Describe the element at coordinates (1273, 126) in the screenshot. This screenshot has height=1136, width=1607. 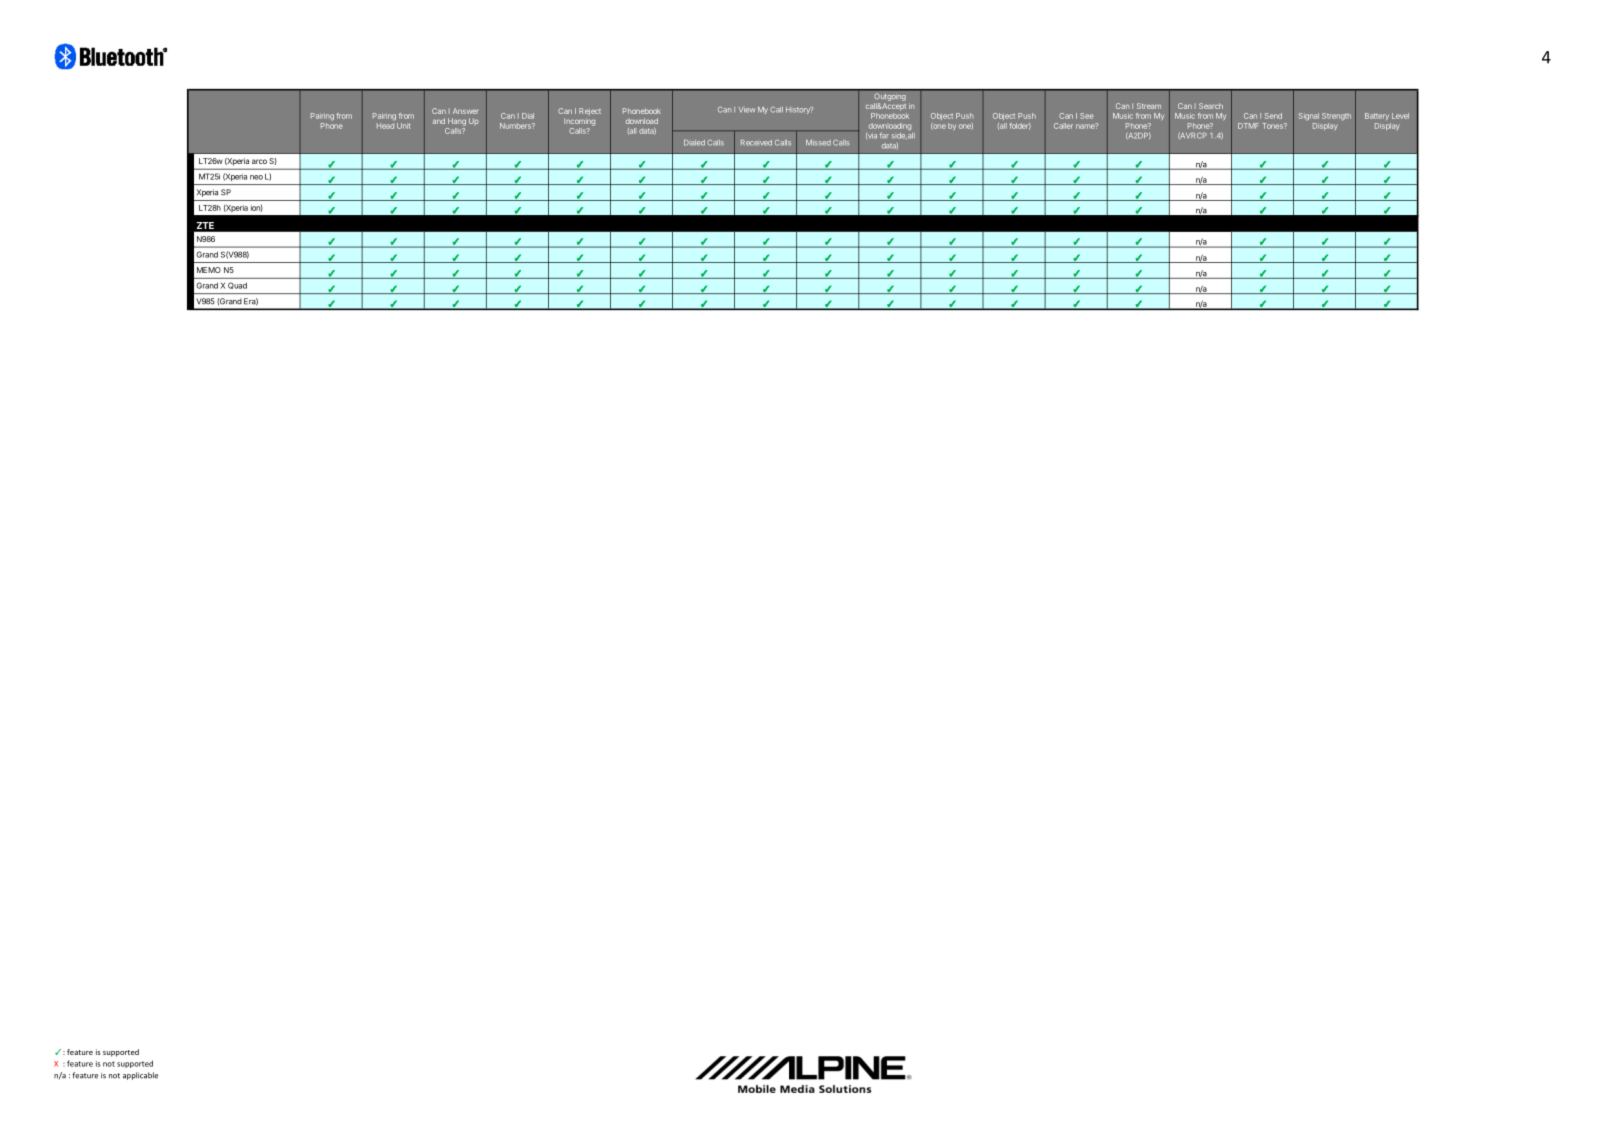
I see `Tones` at that location.
